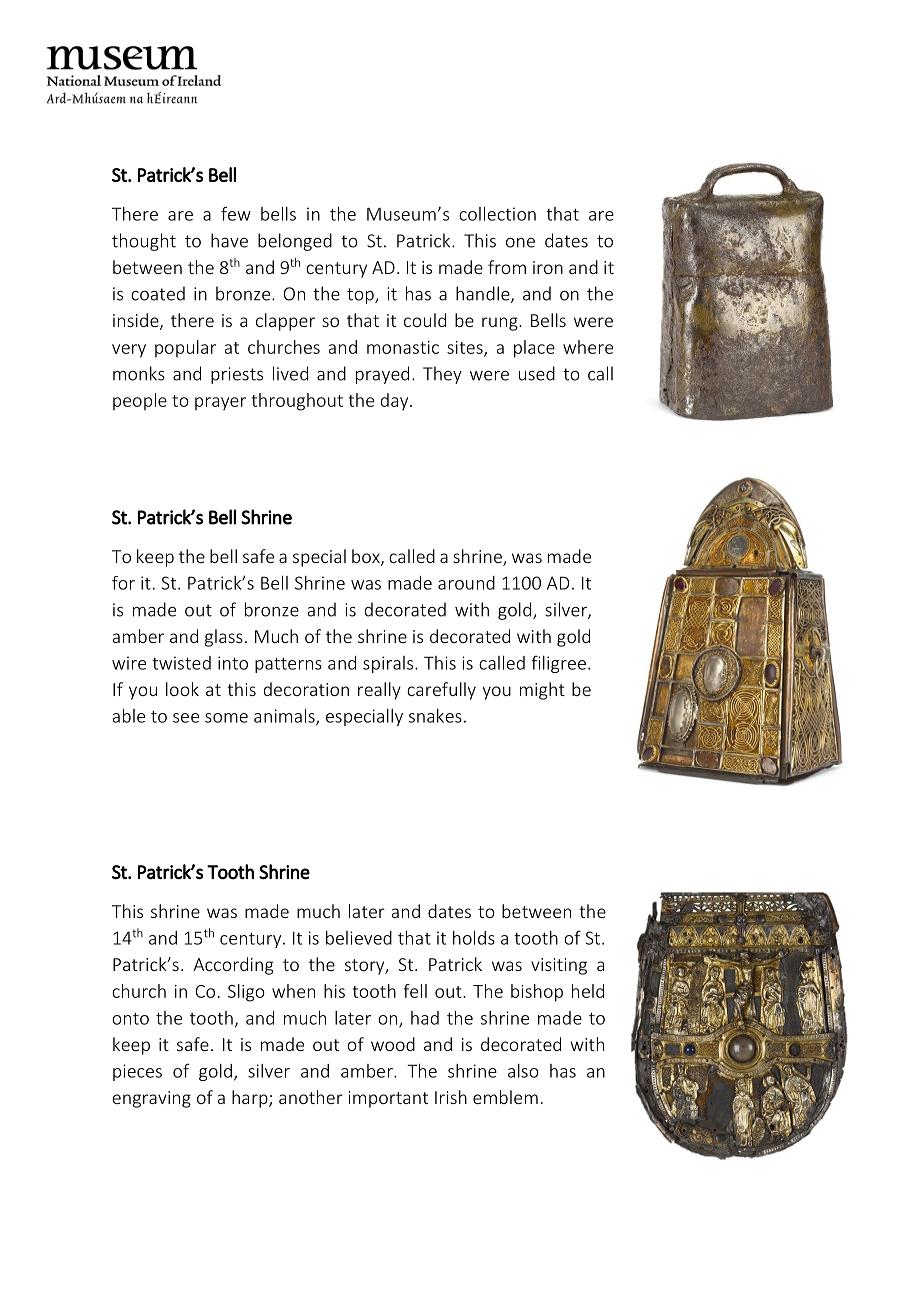 Image resolution: width=924 pixels, height=1308 pixels. What do you see at coordinates (361, 296) in the screenshot?
I see `top` at bounding box center [361, 296].
